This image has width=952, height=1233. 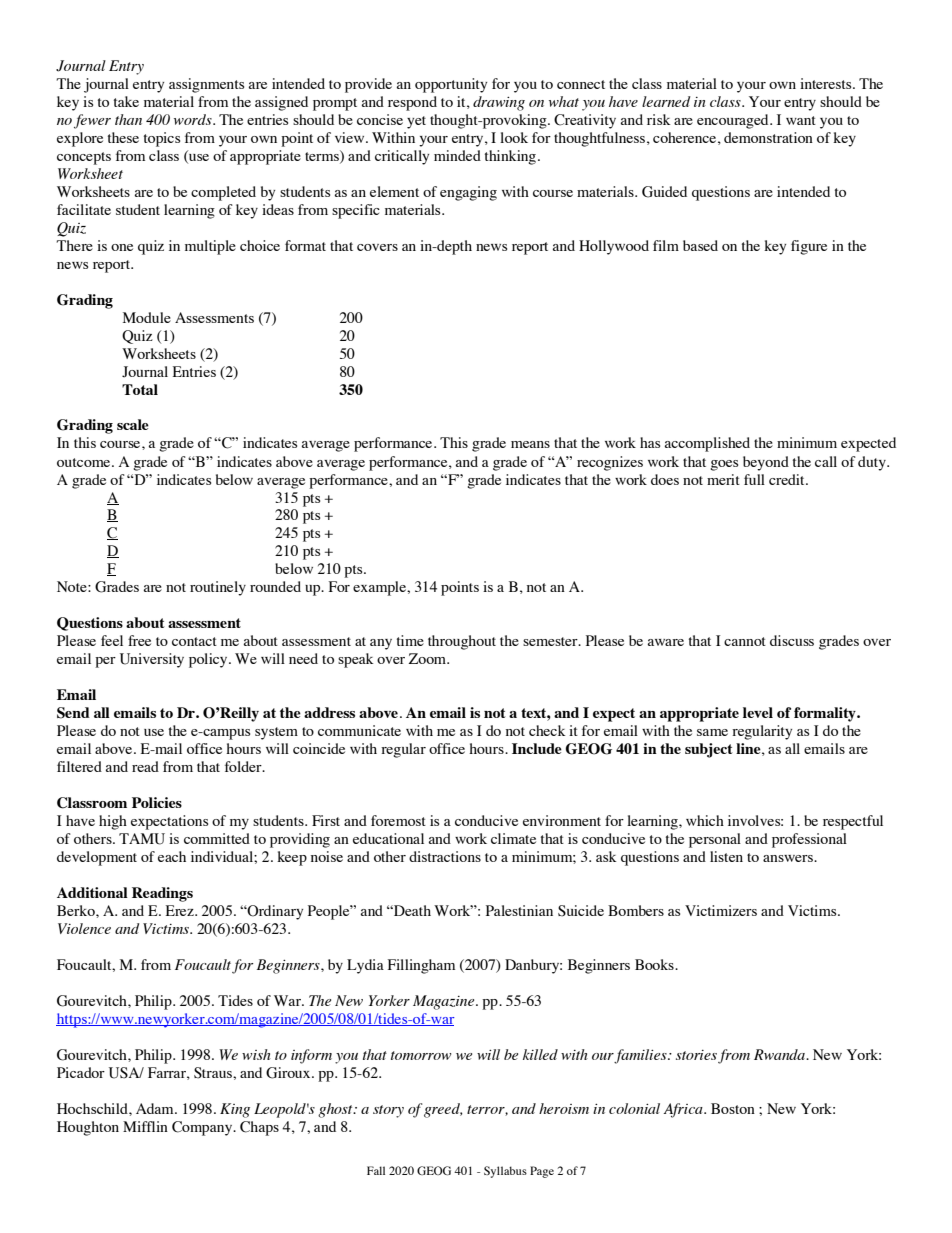 What do you see at coordinates (499, 103) in the image?
I see `drawing` at bounding box center [499, 103].
